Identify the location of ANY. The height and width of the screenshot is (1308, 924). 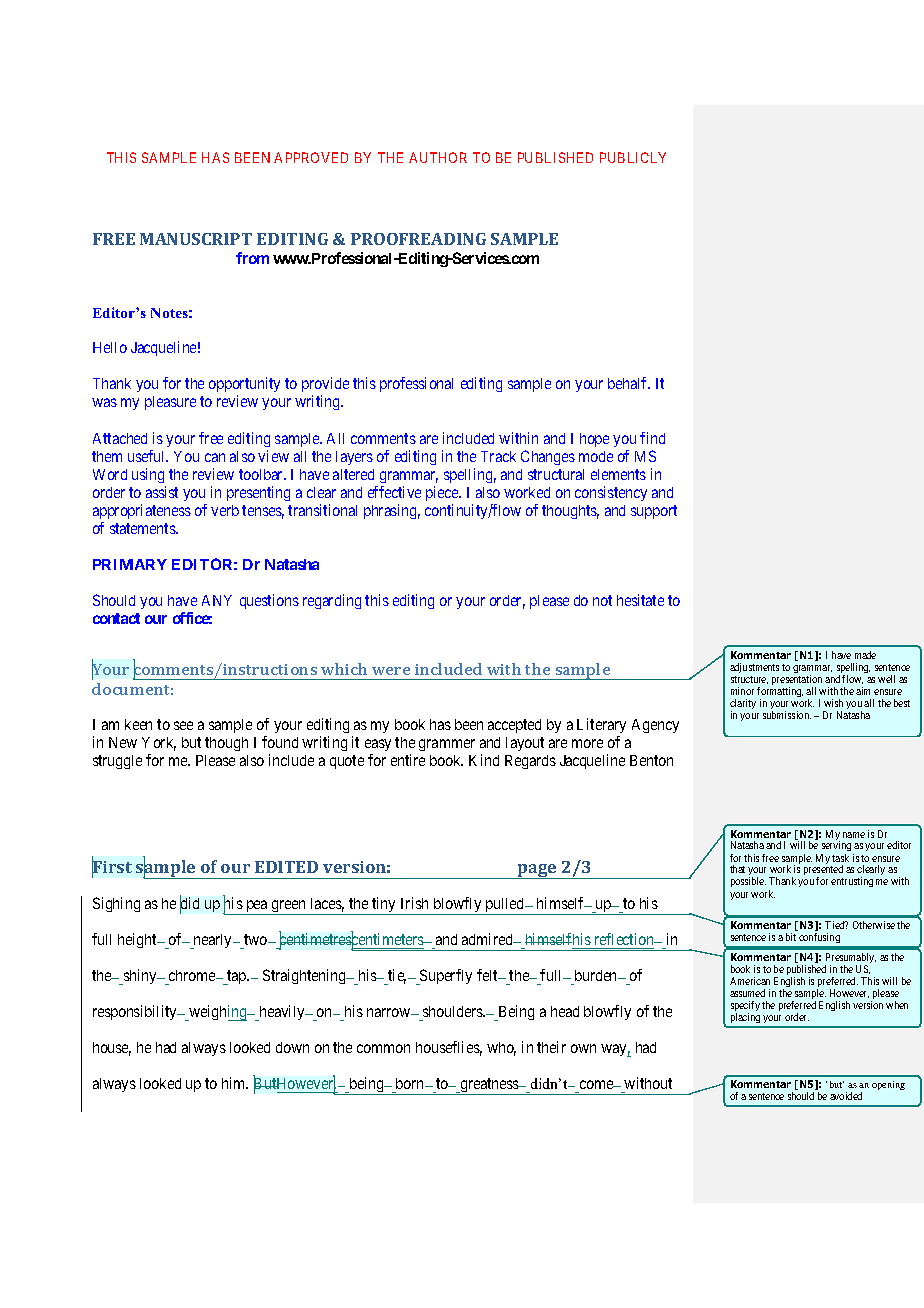
(217, 600).
